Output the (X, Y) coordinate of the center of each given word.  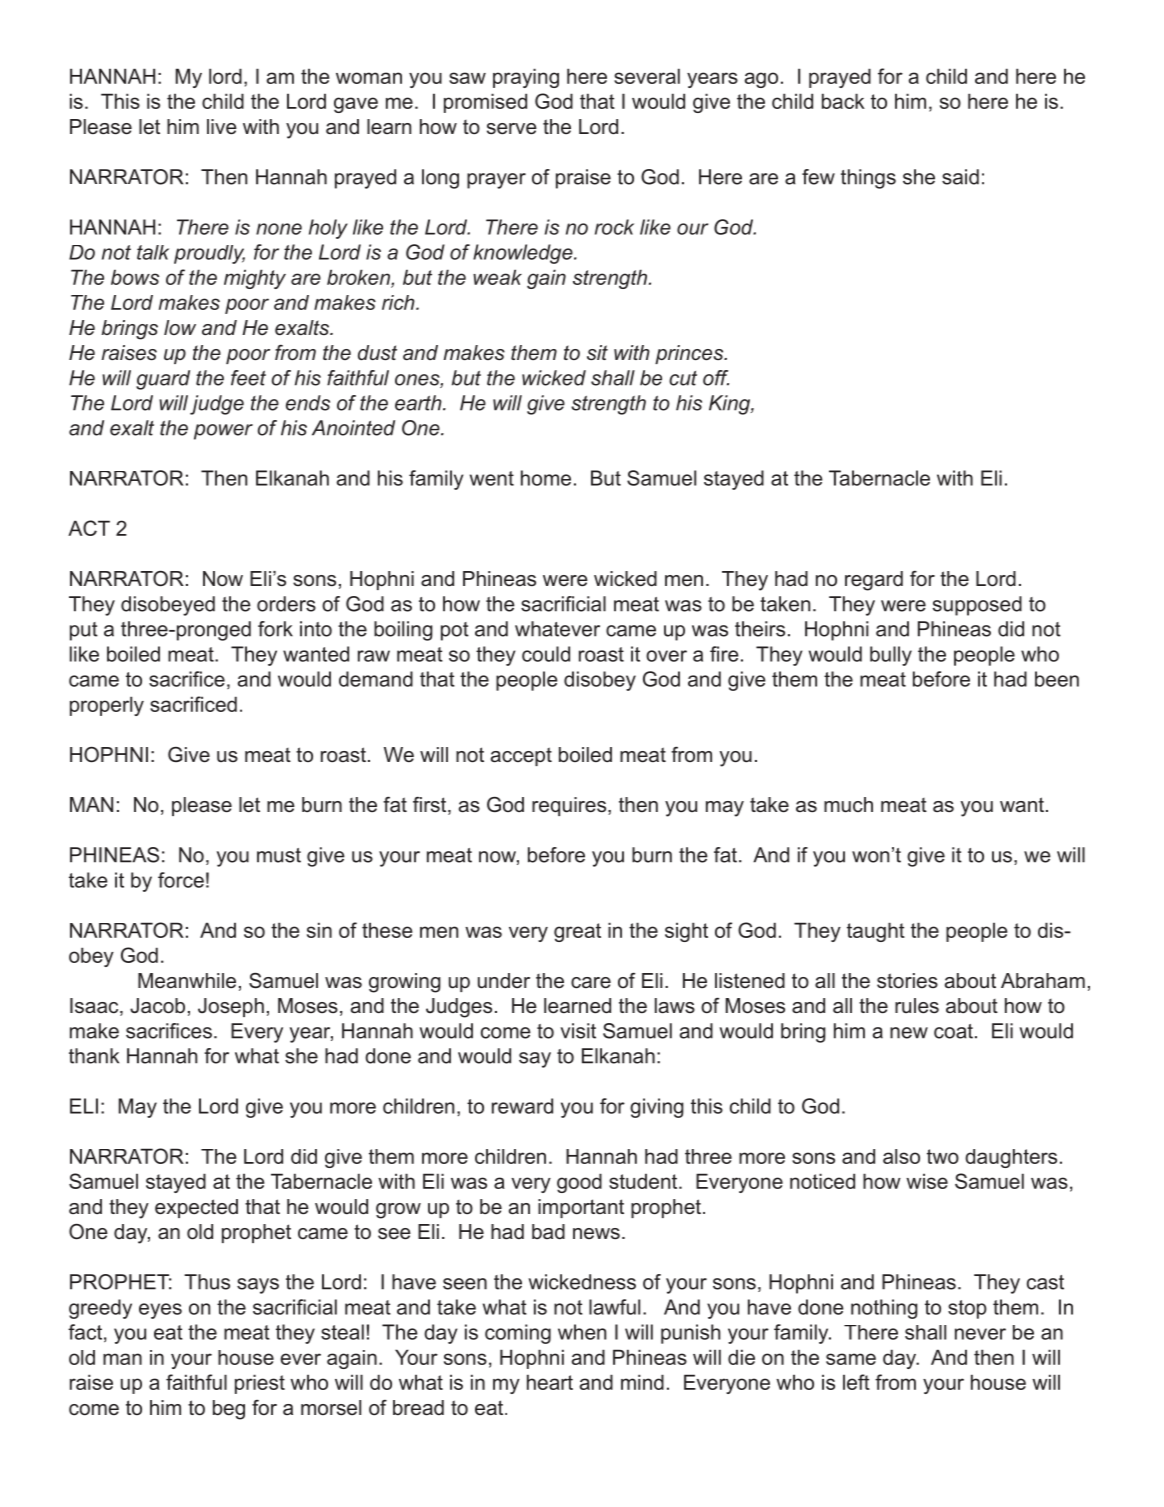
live (222, 127)
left (856, 1382)
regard (874, 581)
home (546, 478)
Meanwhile (187, 981)
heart (550, 1382)
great (577, 932)
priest (260, 1384)
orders (286, 604)
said (960, 177)
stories (907, 981)
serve (512, 129)
